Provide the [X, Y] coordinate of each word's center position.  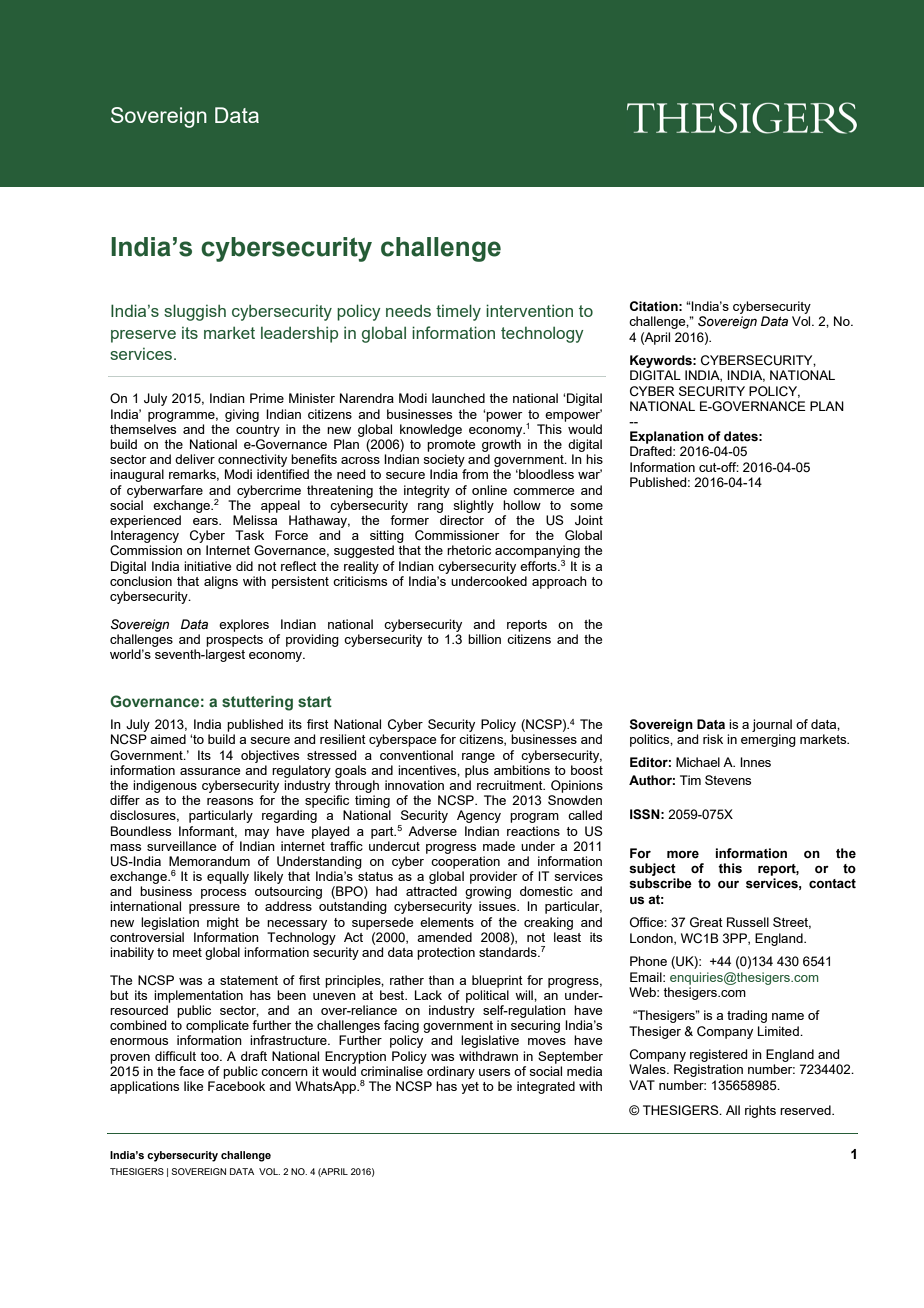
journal [772, 725]
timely [458, 312]
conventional [416, 755]
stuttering [257, 703]
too [210, 1056]
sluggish [195, 312]
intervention [529, 310]
